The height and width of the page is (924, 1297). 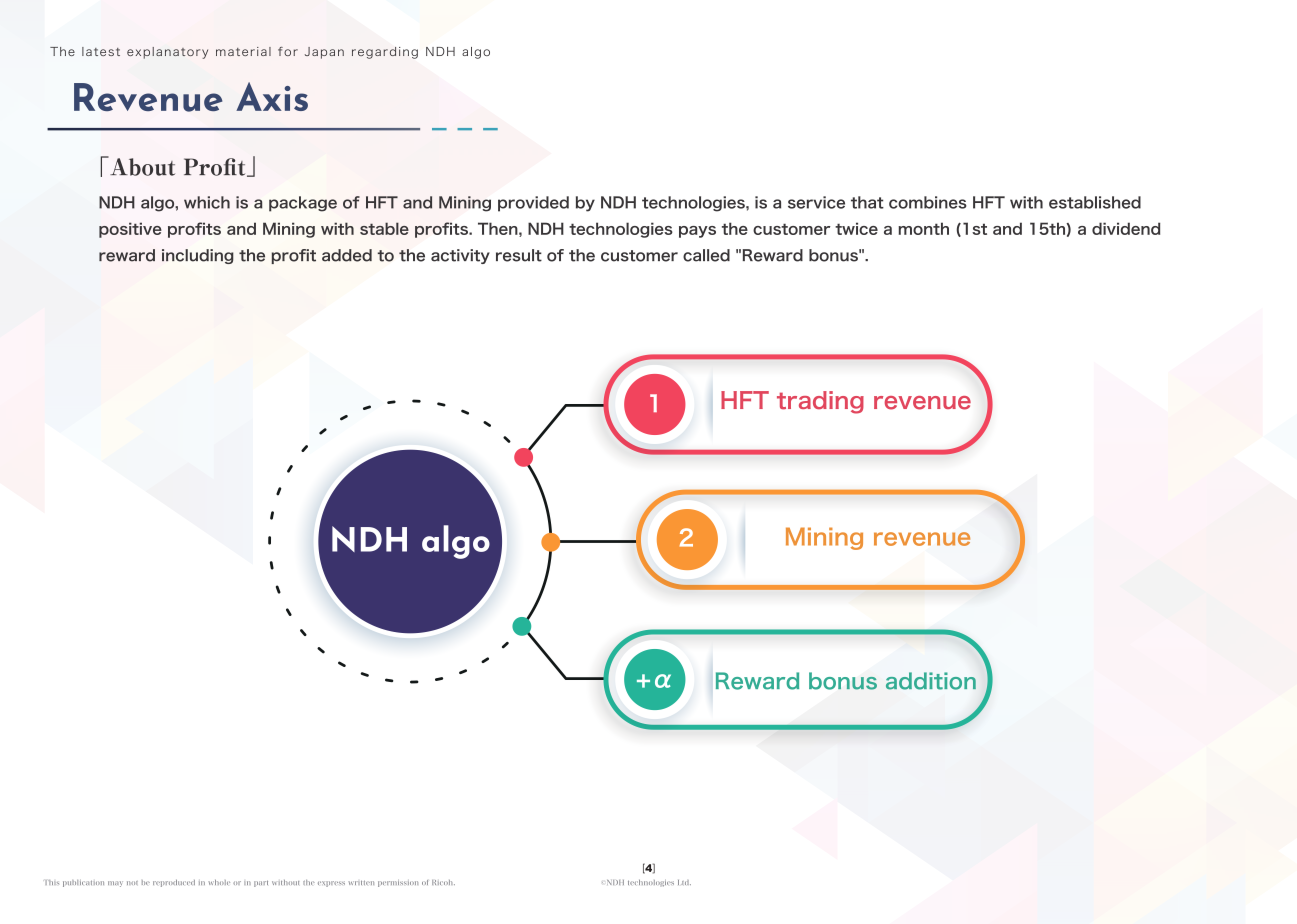 I want to click on pays, so click(x=697, y=232).
